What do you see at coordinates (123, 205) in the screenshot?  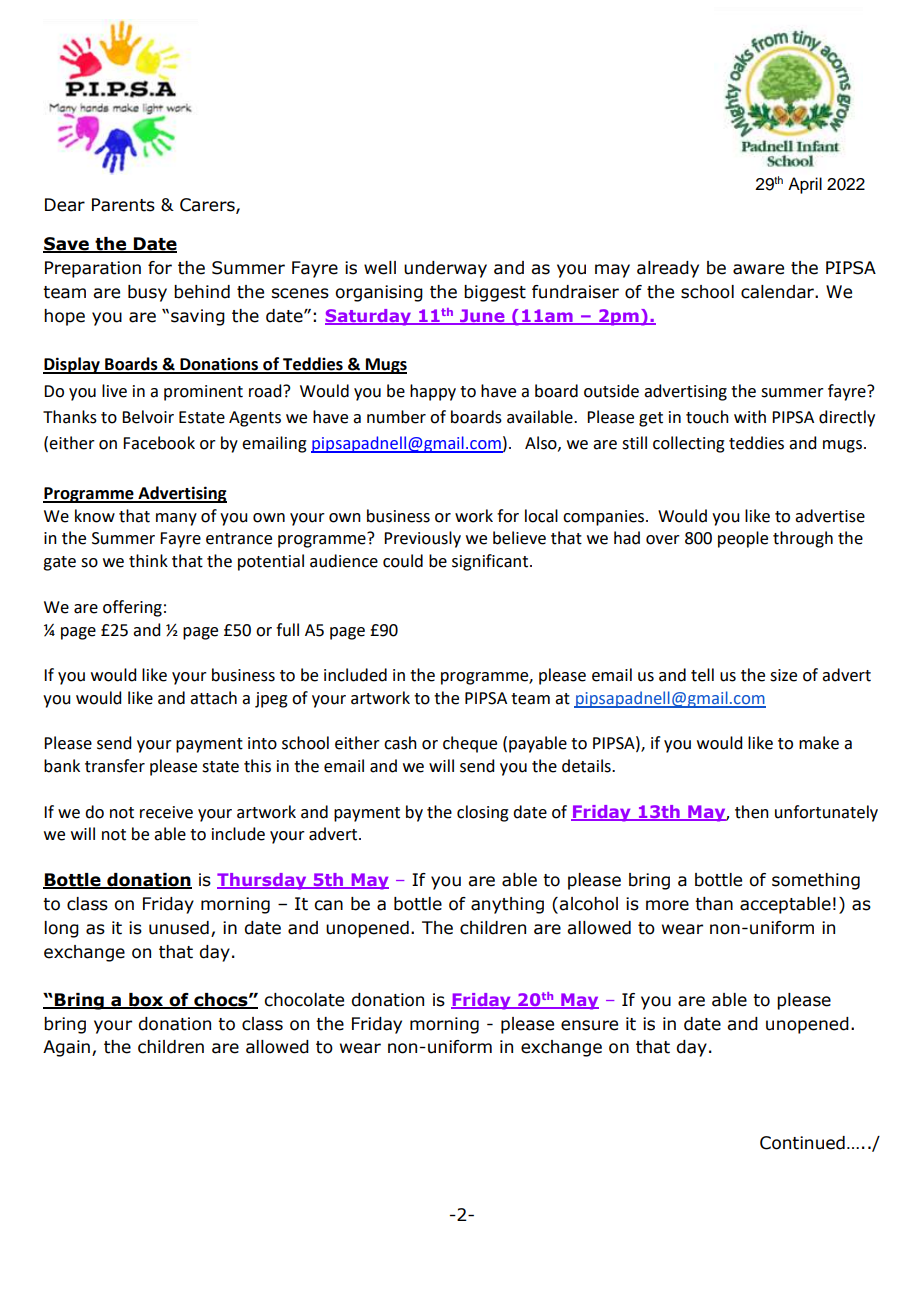 I see `Parents` at bounding box center [123, 205].
